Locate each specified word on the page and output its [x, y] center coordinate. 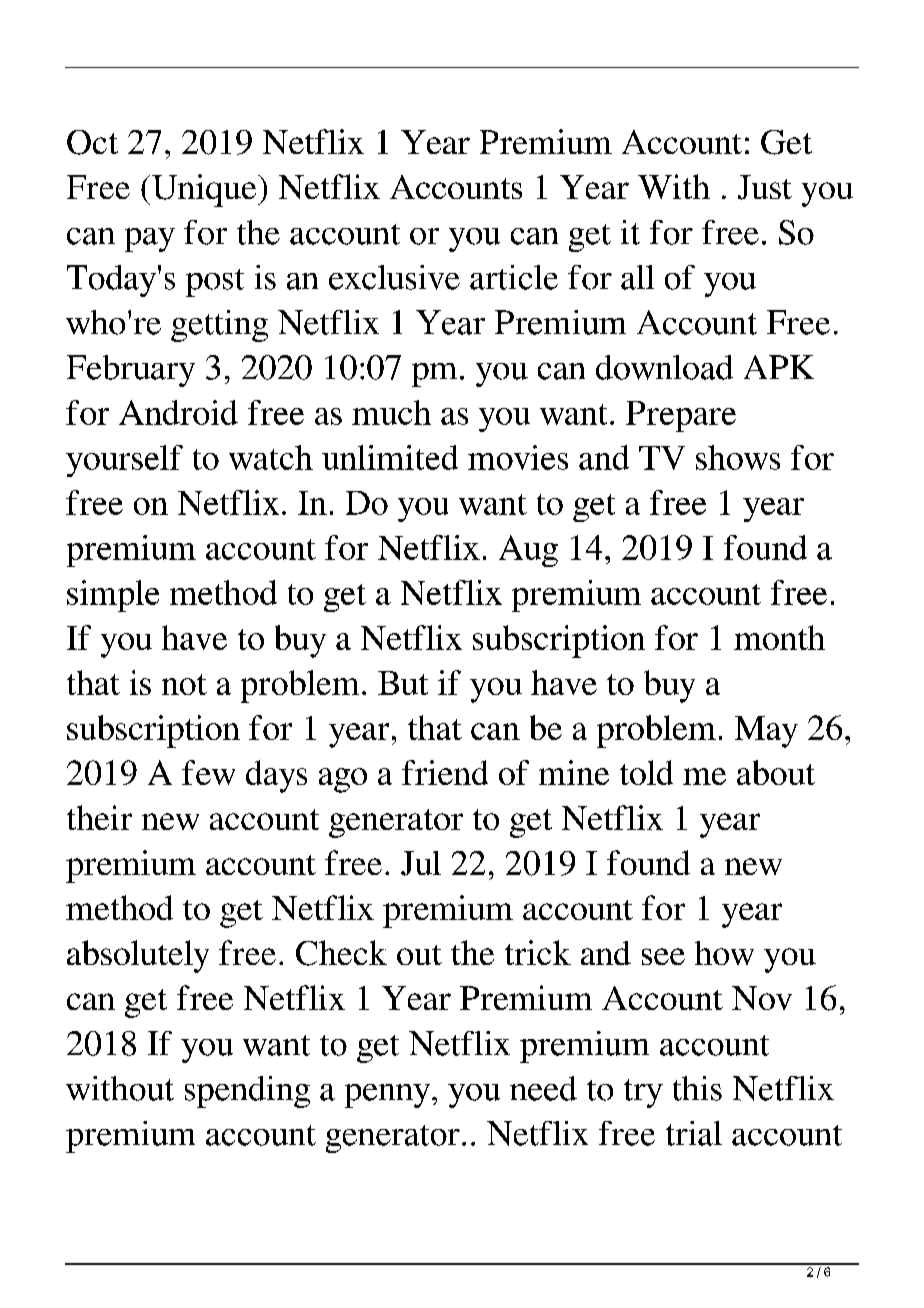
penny [389, 1096]
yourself [124, 461]
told [646, 772]
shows [738, 457]
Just [765, 187]
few [208, 772]
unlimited [390, 457]
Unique [205, 190]
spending [247, 1092]
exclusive [394, 277]
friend [445, 772]
